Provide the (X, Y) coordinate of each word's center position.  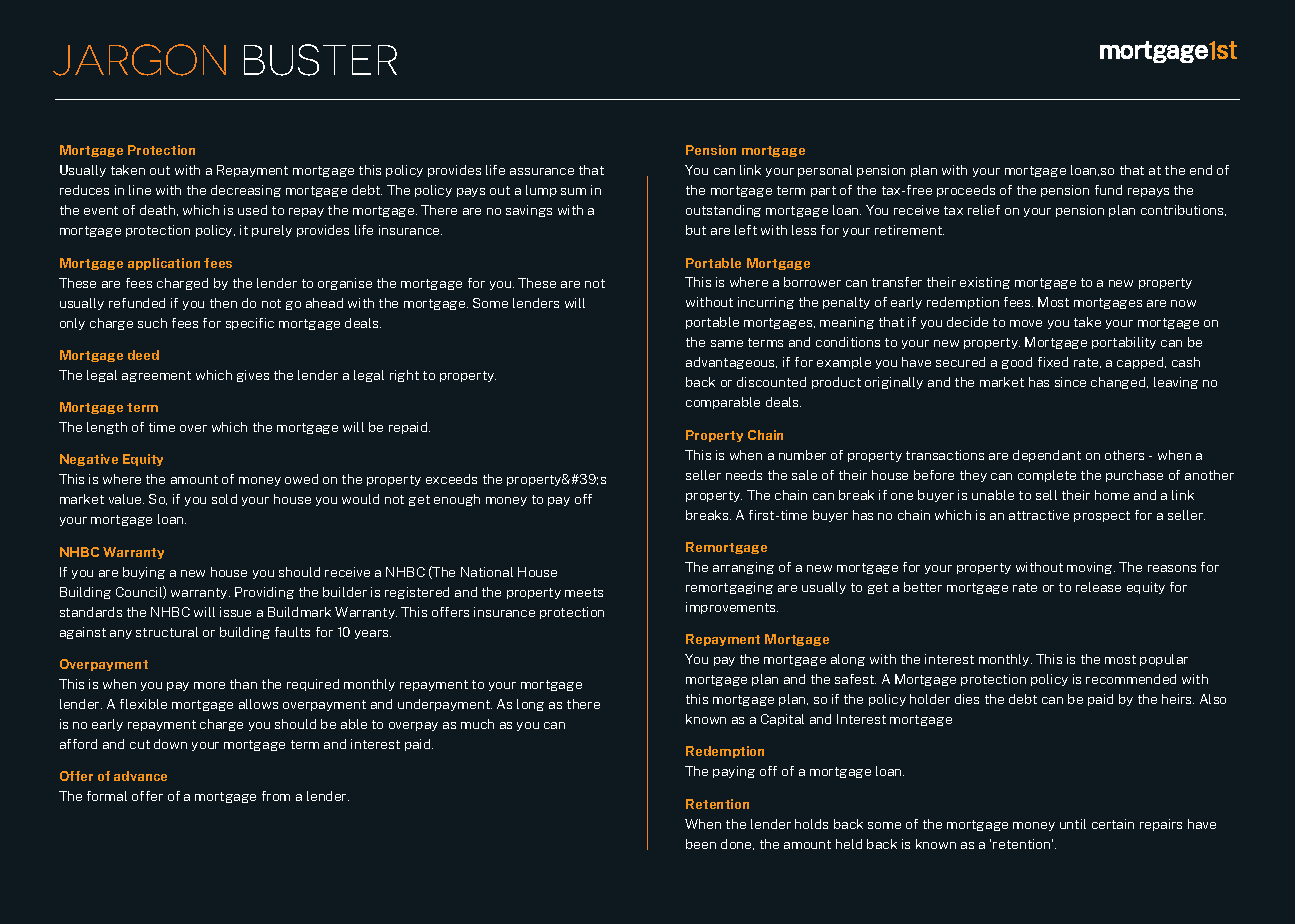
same (727, 343)
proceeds (966, 191)
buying (144, 573)
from (276, 796)
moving (1091, 568)
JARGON (139, 60)
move (1026, 323)
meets (584, 592)
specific (250, 324)
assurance (542, 171)
